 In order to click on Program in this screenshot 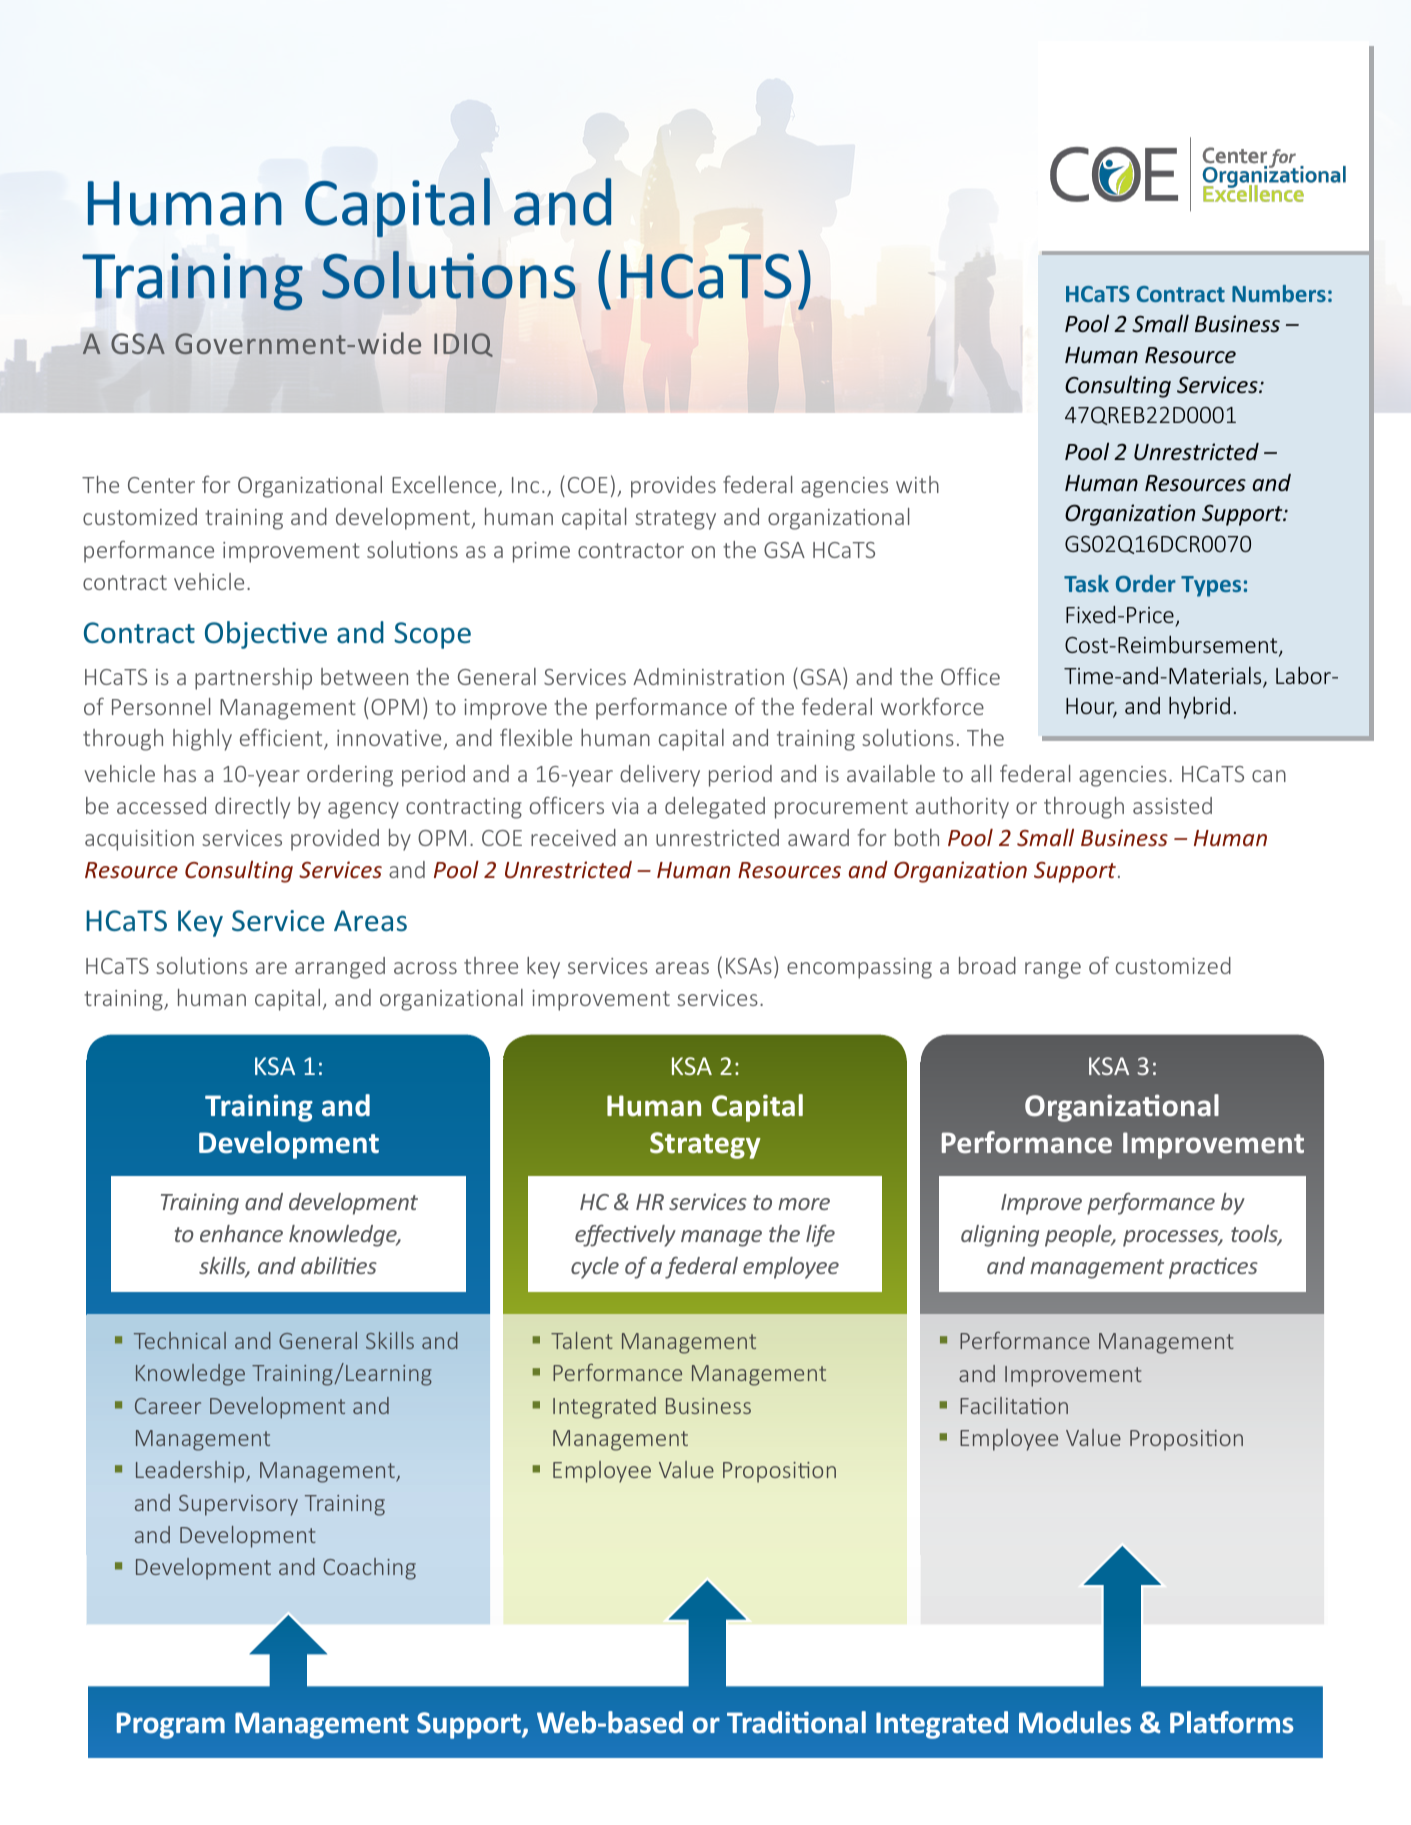, I will do `click(171, 1725)`.
